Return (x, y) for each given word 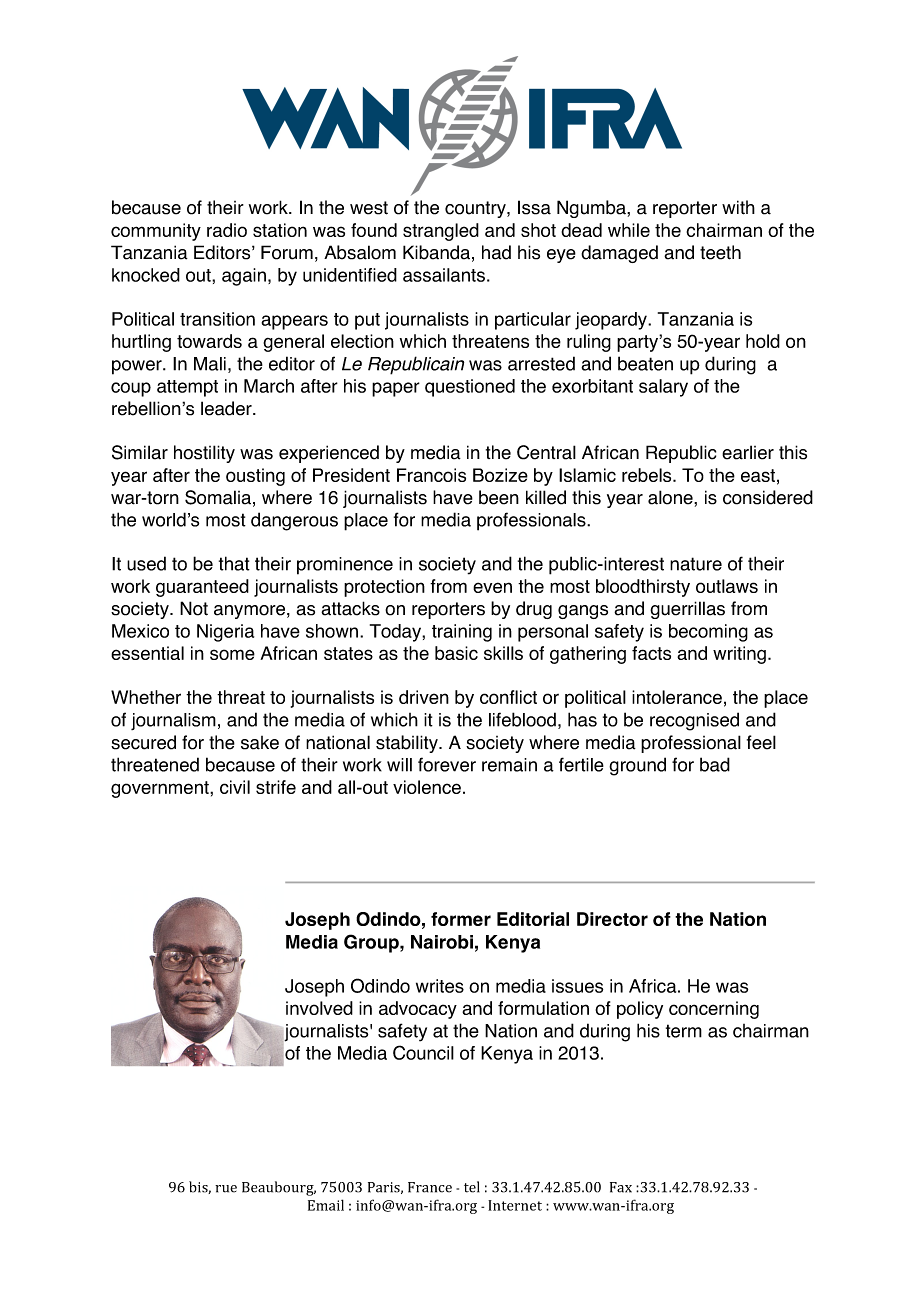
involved (319, 1008)
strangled (441, 232)
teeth (720, 252)
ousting (255, 477)
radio (227, 230)
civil (235, 787)
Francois (431, 475)
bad (715, 764)
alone (671, 497)
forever (447, 764)
